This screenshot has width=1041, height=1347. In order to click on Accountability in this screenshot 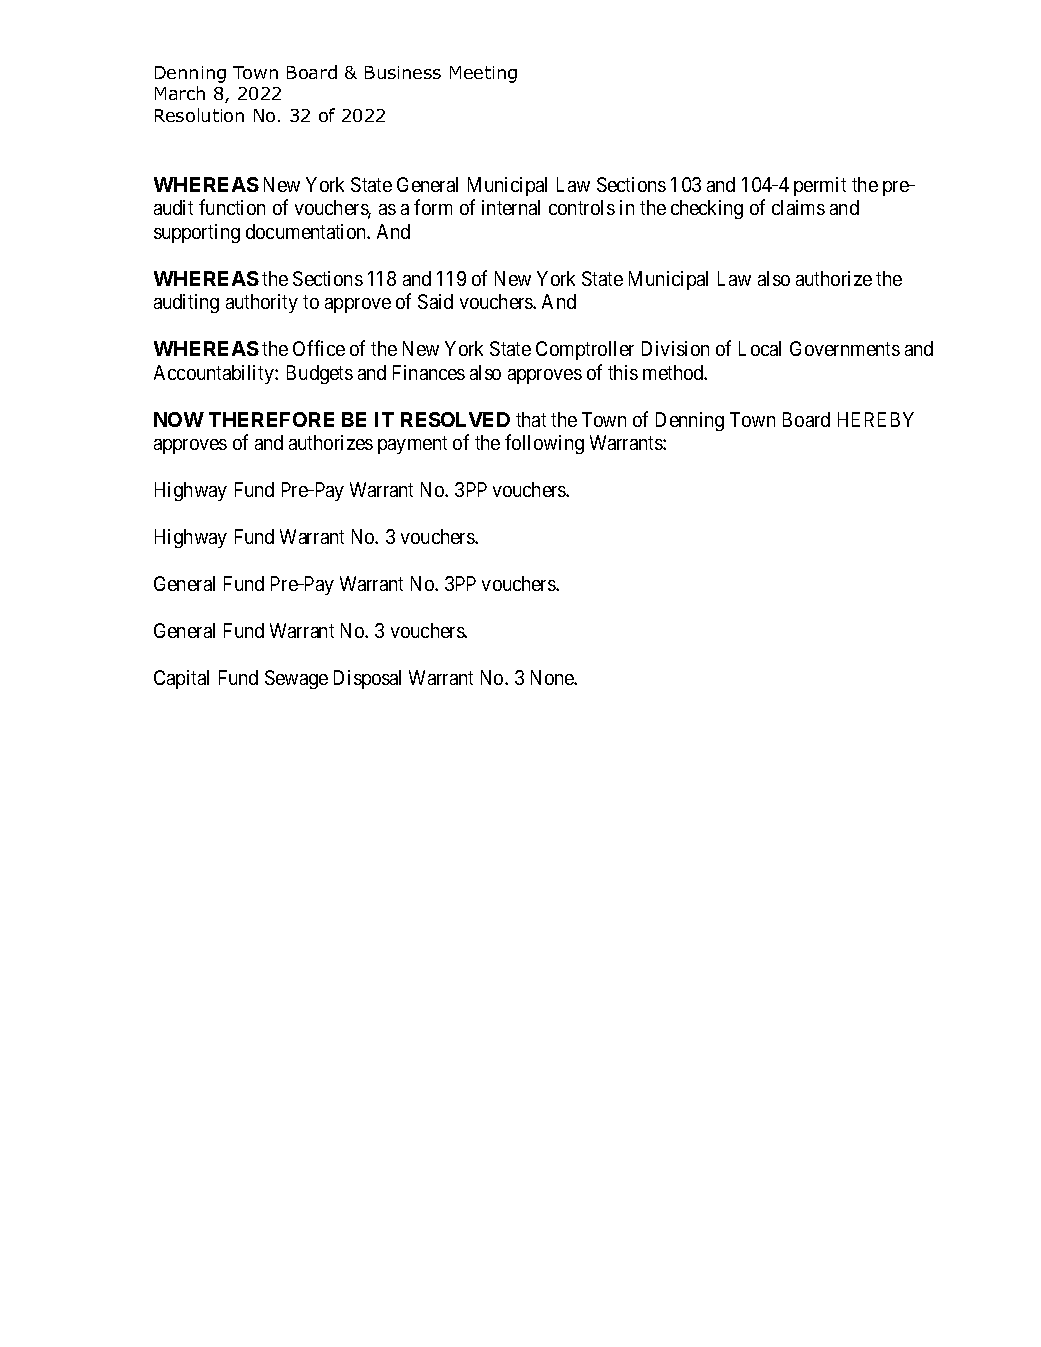, I will do `click(215, 374)`.
